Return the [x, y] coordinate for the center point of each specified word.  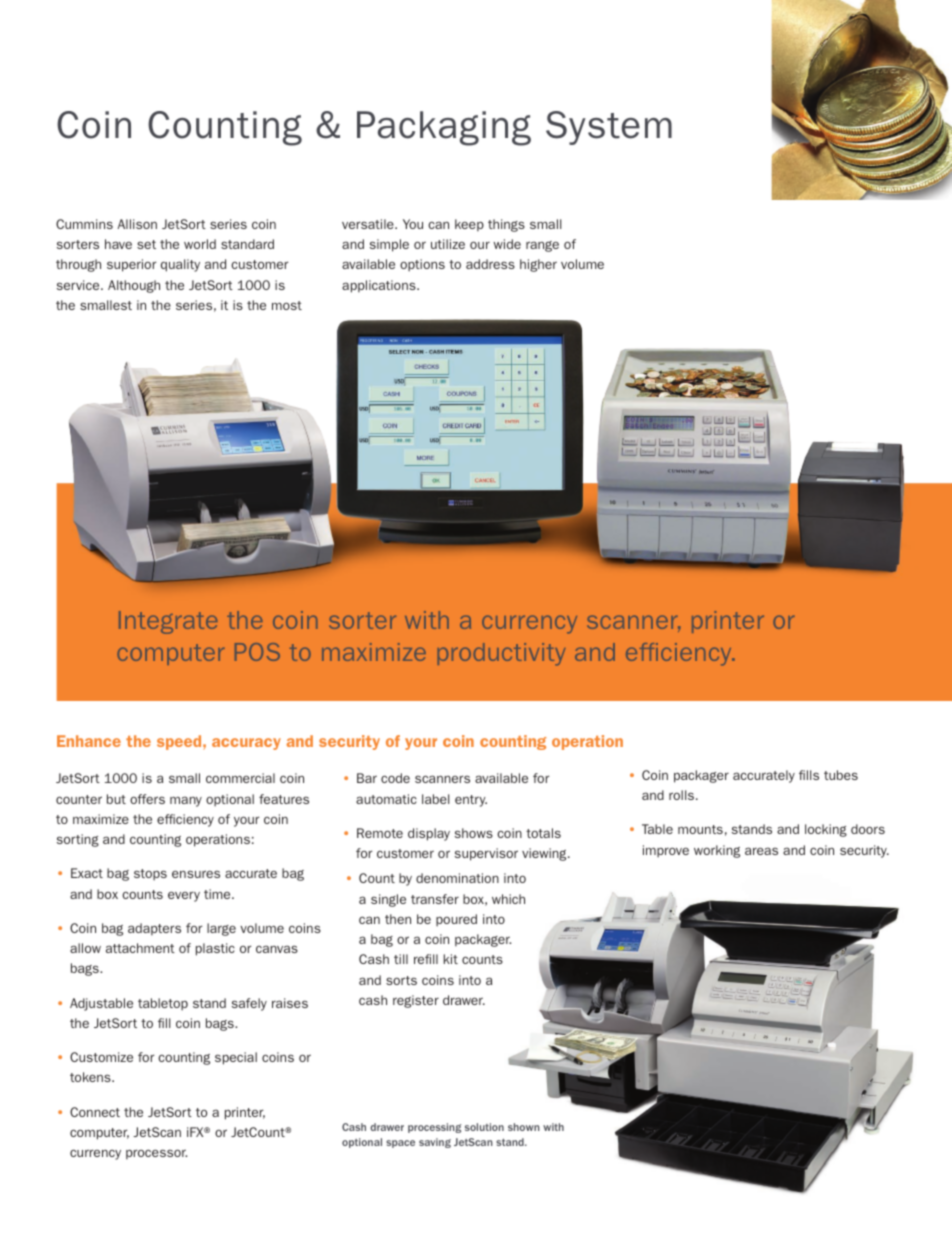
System [609, 128]
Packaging [444, 128]
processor [156, 1154]
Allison [137, 224]
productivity [501, 654]
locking [826, 830]
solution [484, 1127]
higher [538, 265]
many [186, 801]
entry [471, 801]
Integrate [168, 622]
